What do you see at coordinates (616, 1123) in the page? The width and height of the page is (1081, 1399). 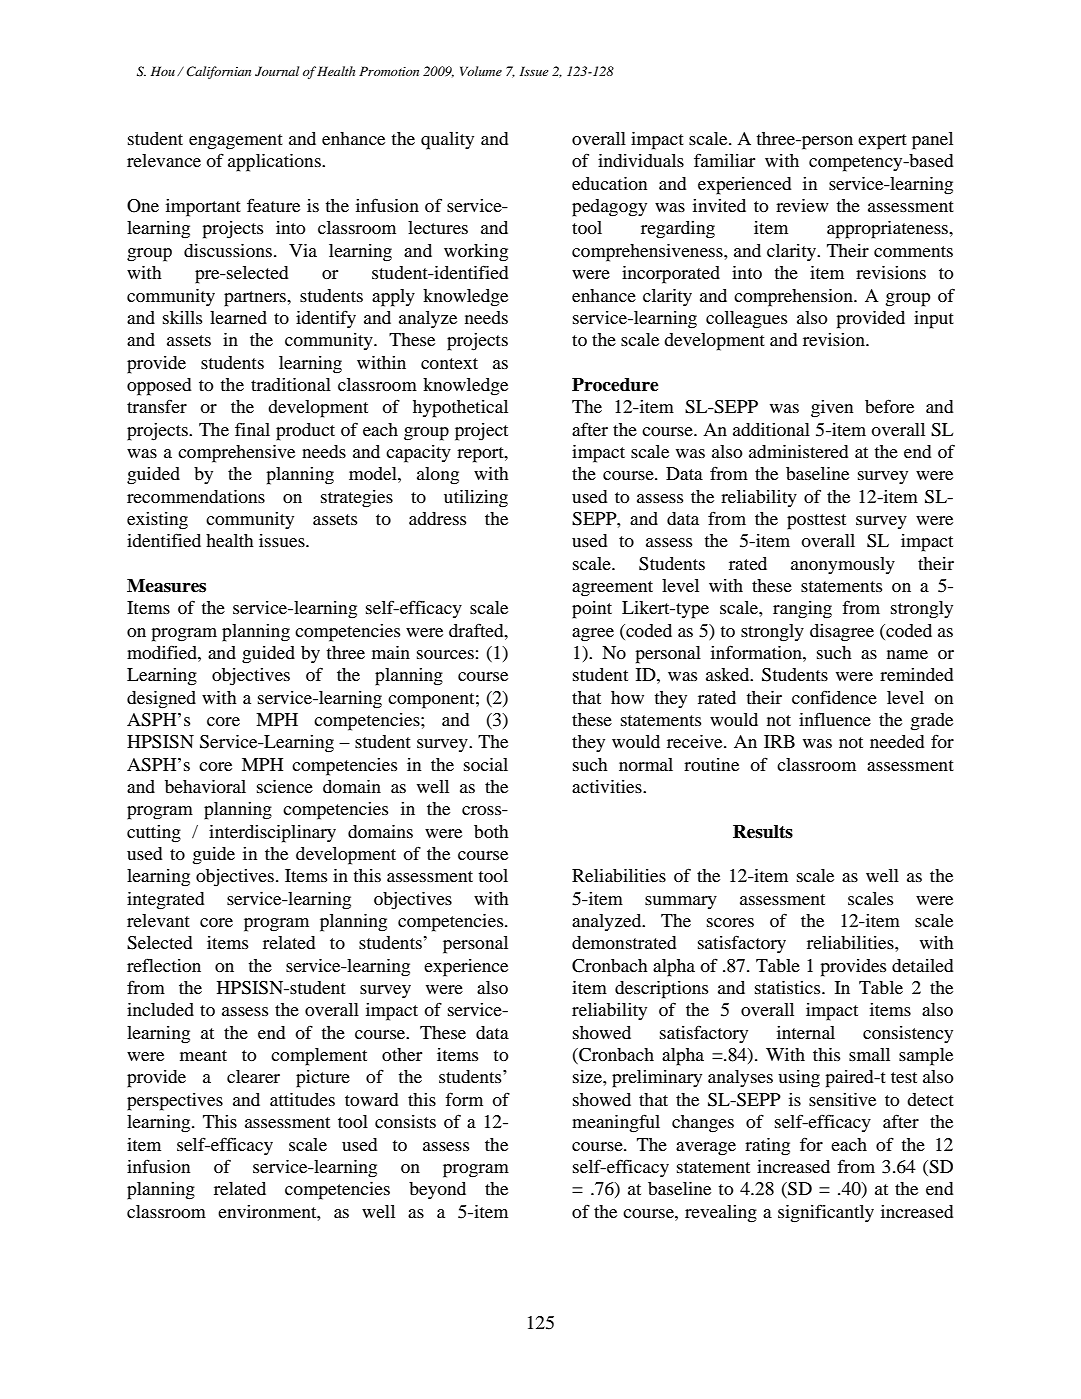 I see `meaningful` at bounding box center [616, 1123].
